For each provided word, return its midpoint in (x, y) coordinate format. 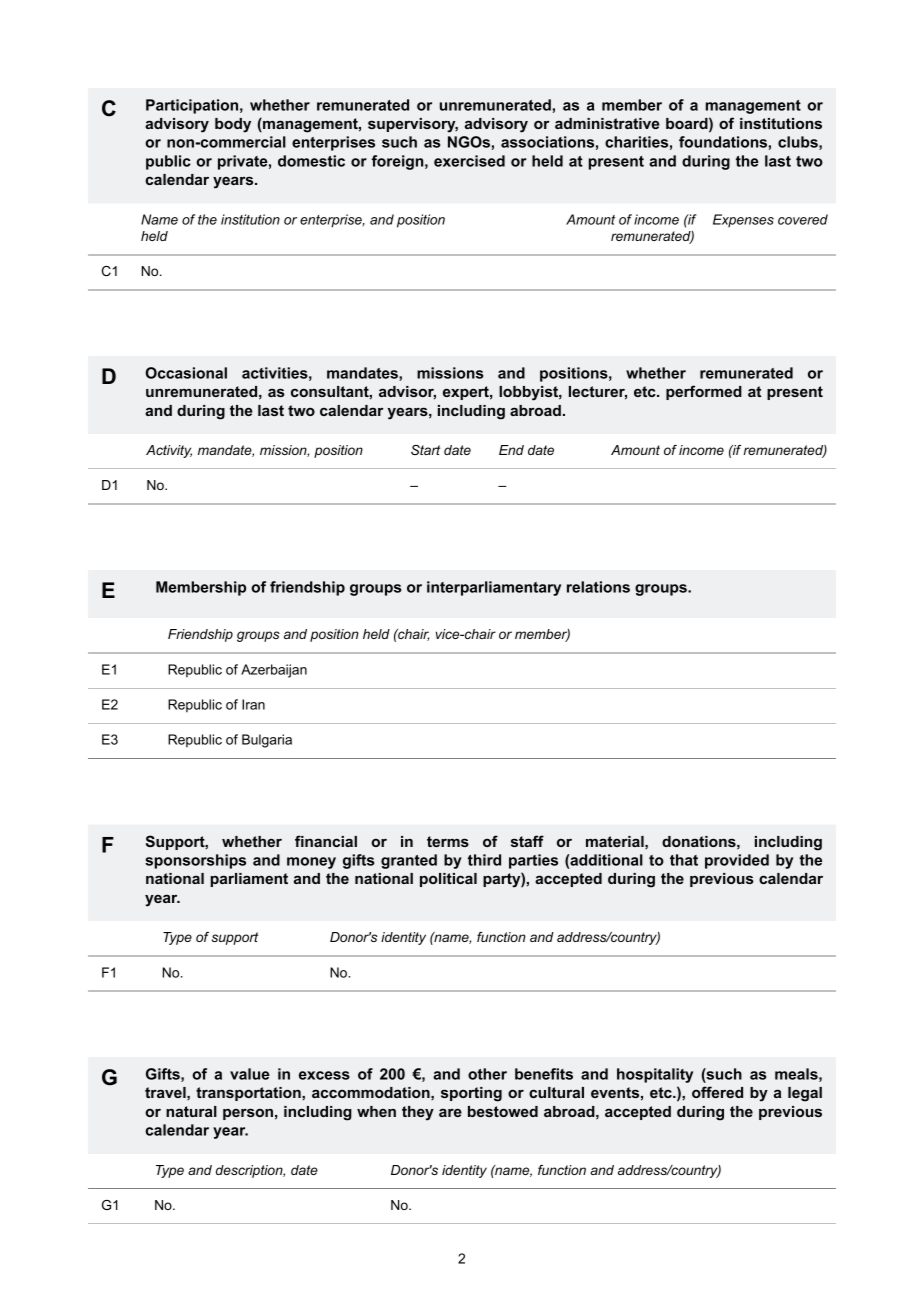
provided (737, 861)
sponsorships (195, 861)
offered (717, 1092)
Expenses (743, 220)
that (684, 860)
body (233, 125)
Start (425, 450)
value (250, 1074)
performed (704, 392)
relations (598, 587)
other (487, 1074)
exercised (469, 161)
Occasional (186, 373)
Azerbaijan (274, 671)
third (484, 860)
